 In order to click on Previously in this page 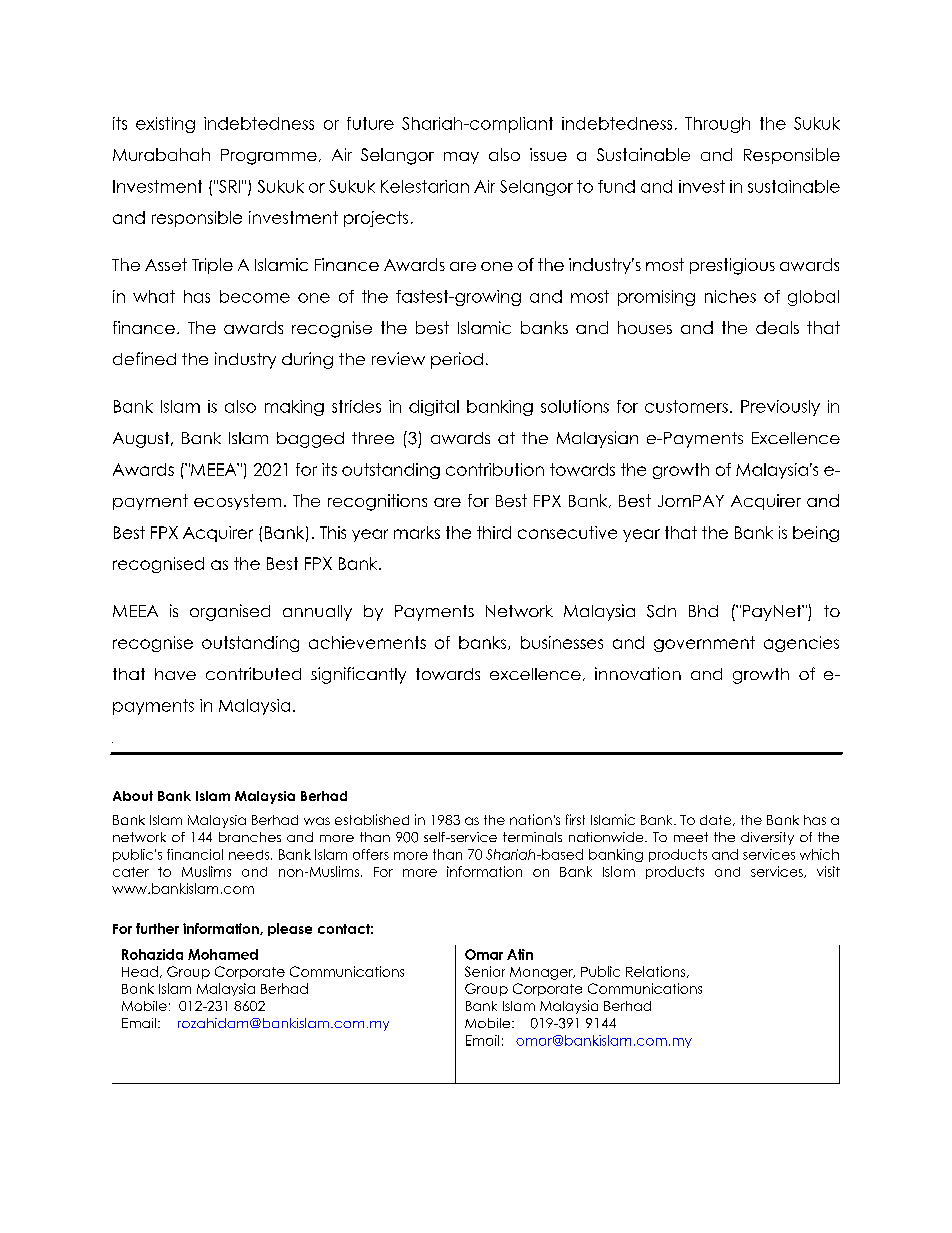, I will do `click(780, 408)`.
